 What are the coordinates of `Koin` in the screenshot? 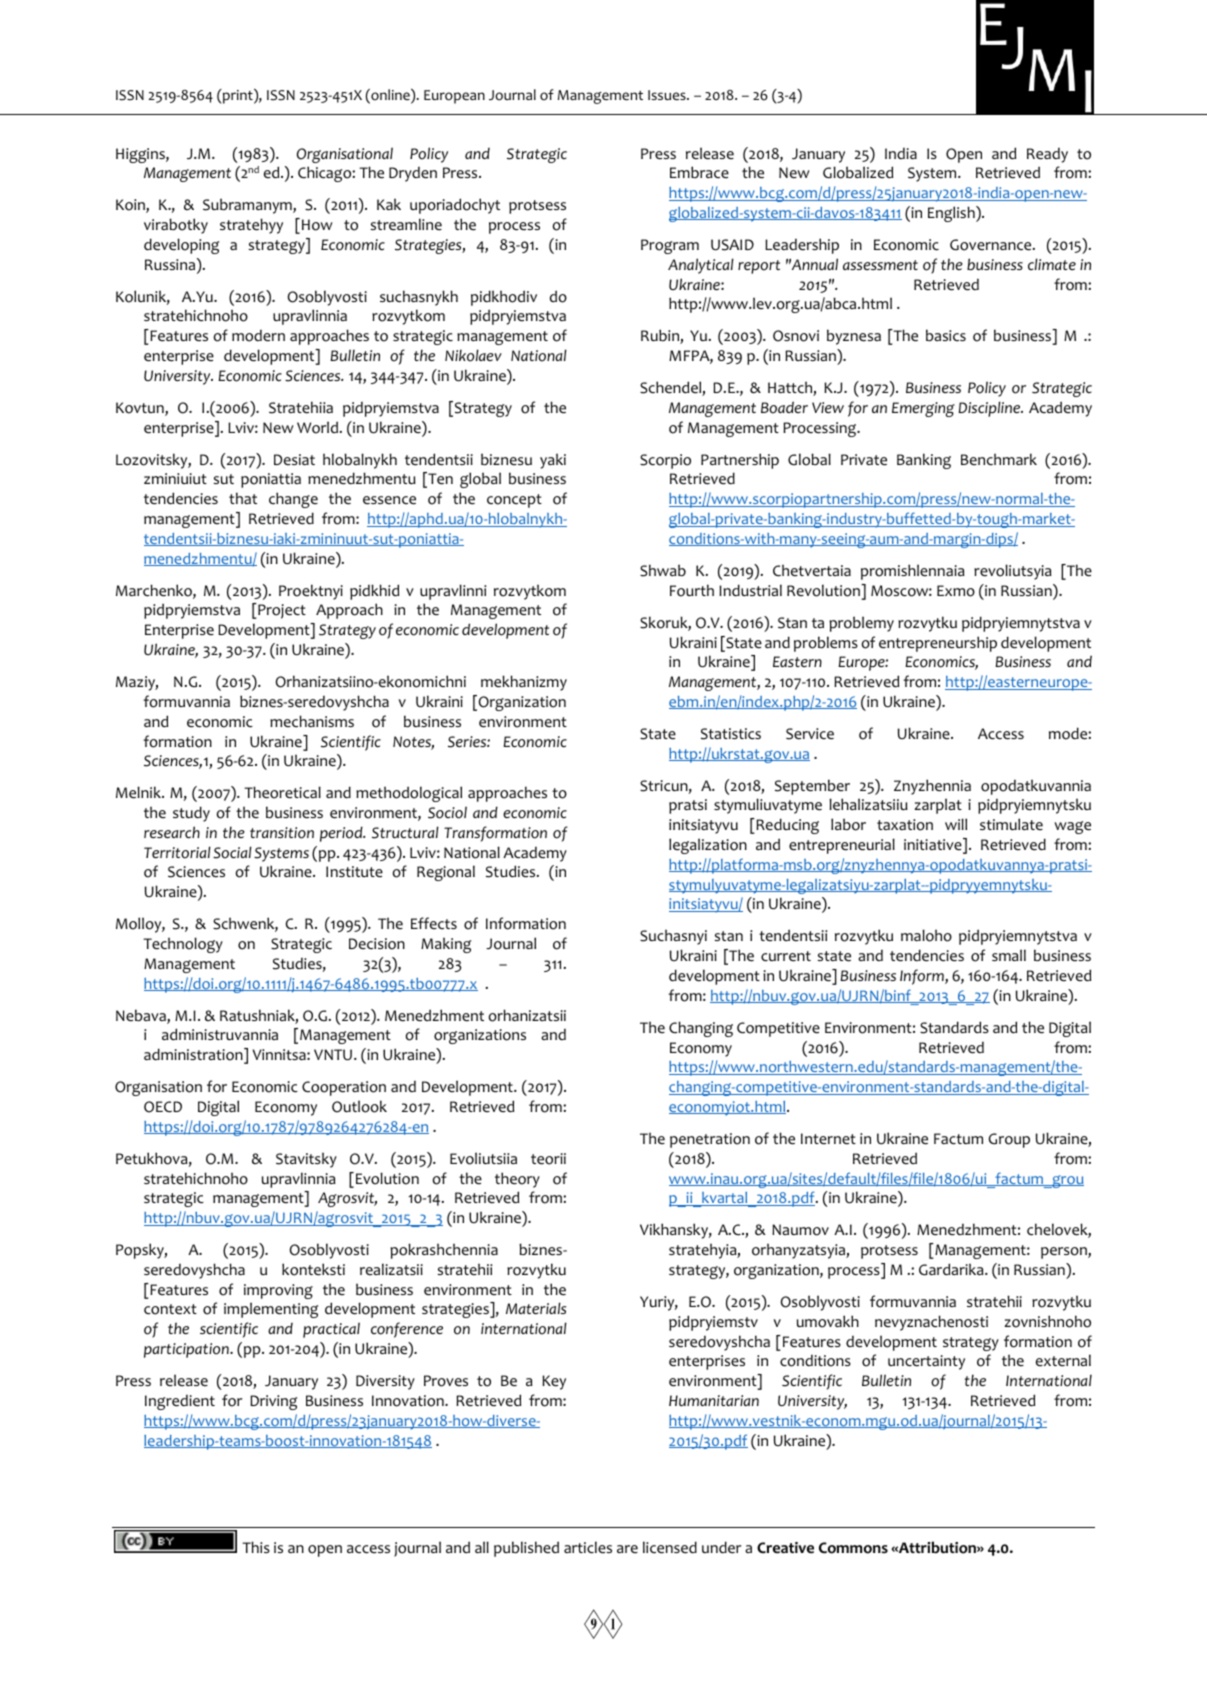 It's located at (131, 206).
